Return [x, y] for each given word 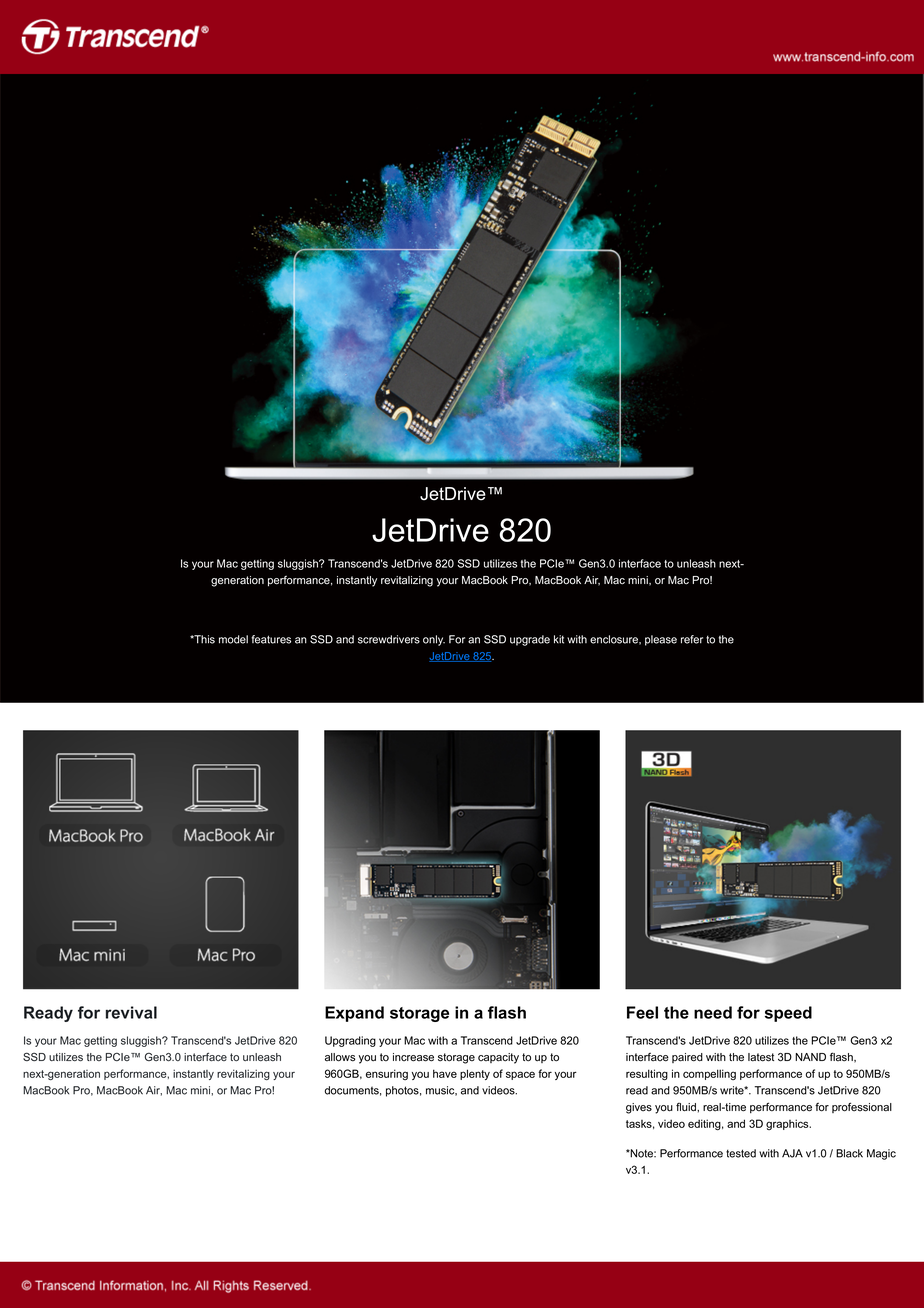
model [233, 639]
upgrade [530, 640]
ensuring [387, 1074]
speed [788, 1014]
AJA [792, 1153]
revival [131, 1012]
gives [639, 1108]
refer [692, 639]
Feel [642, 1012]
